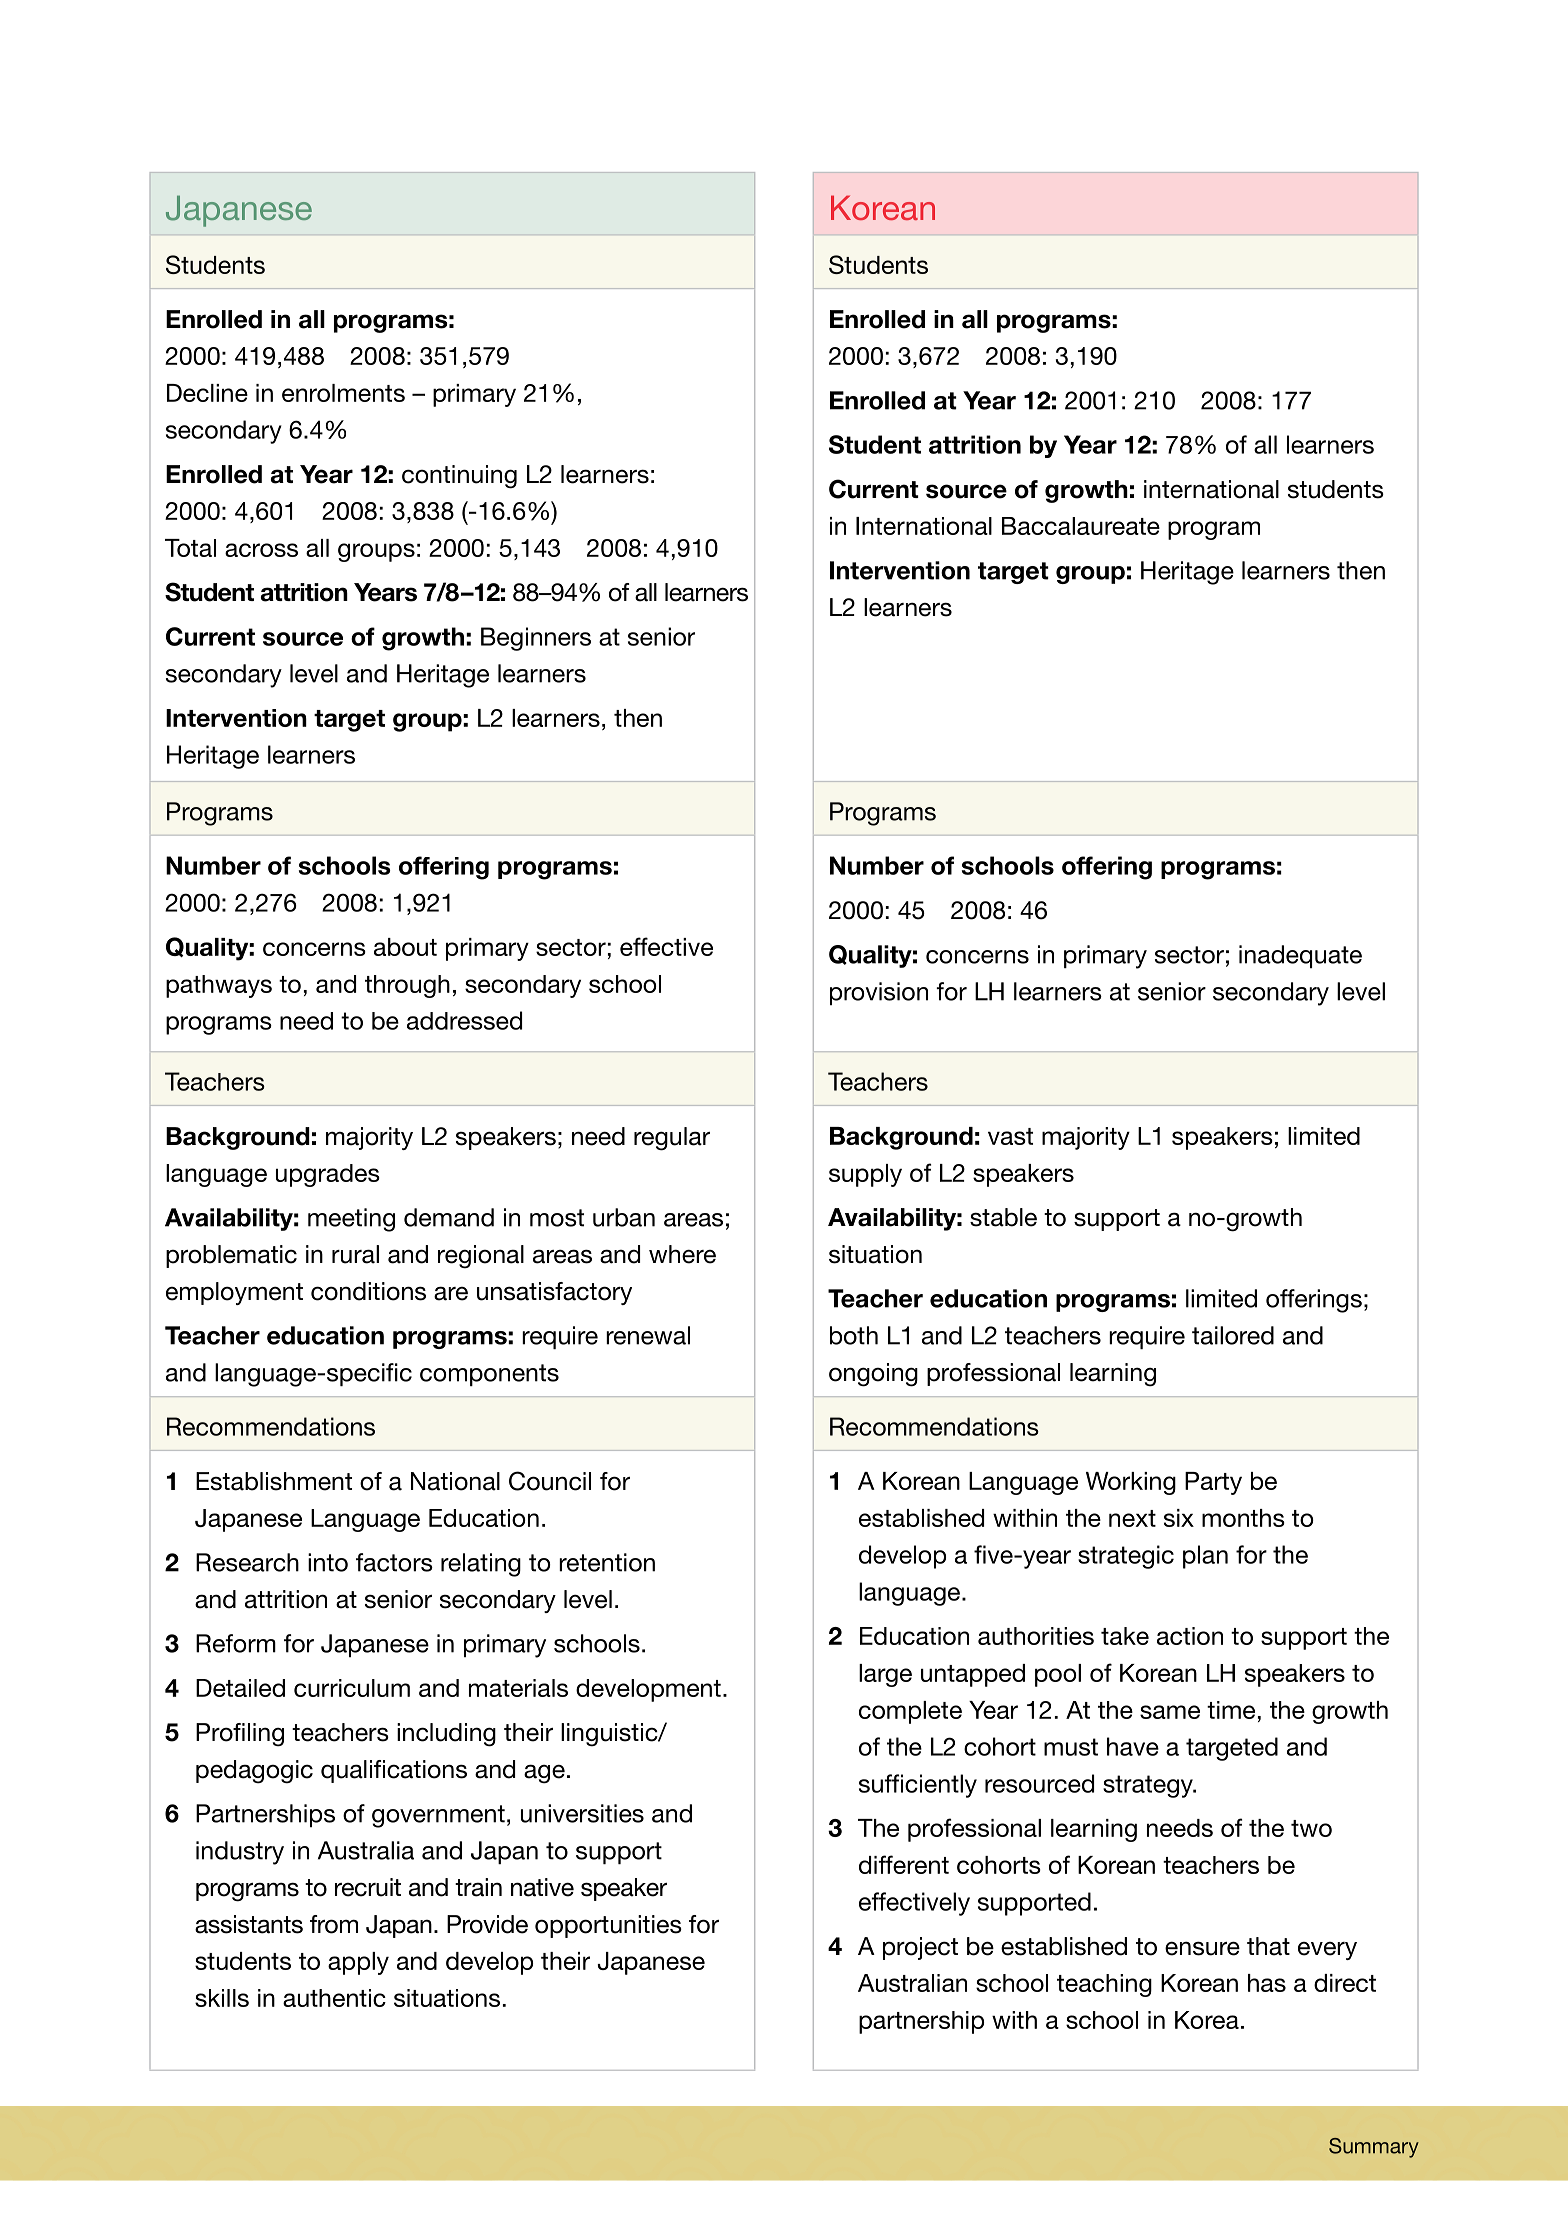 The image size is (1568, 2218). I want to click on Baccalaureate, so click(1081, 526).
